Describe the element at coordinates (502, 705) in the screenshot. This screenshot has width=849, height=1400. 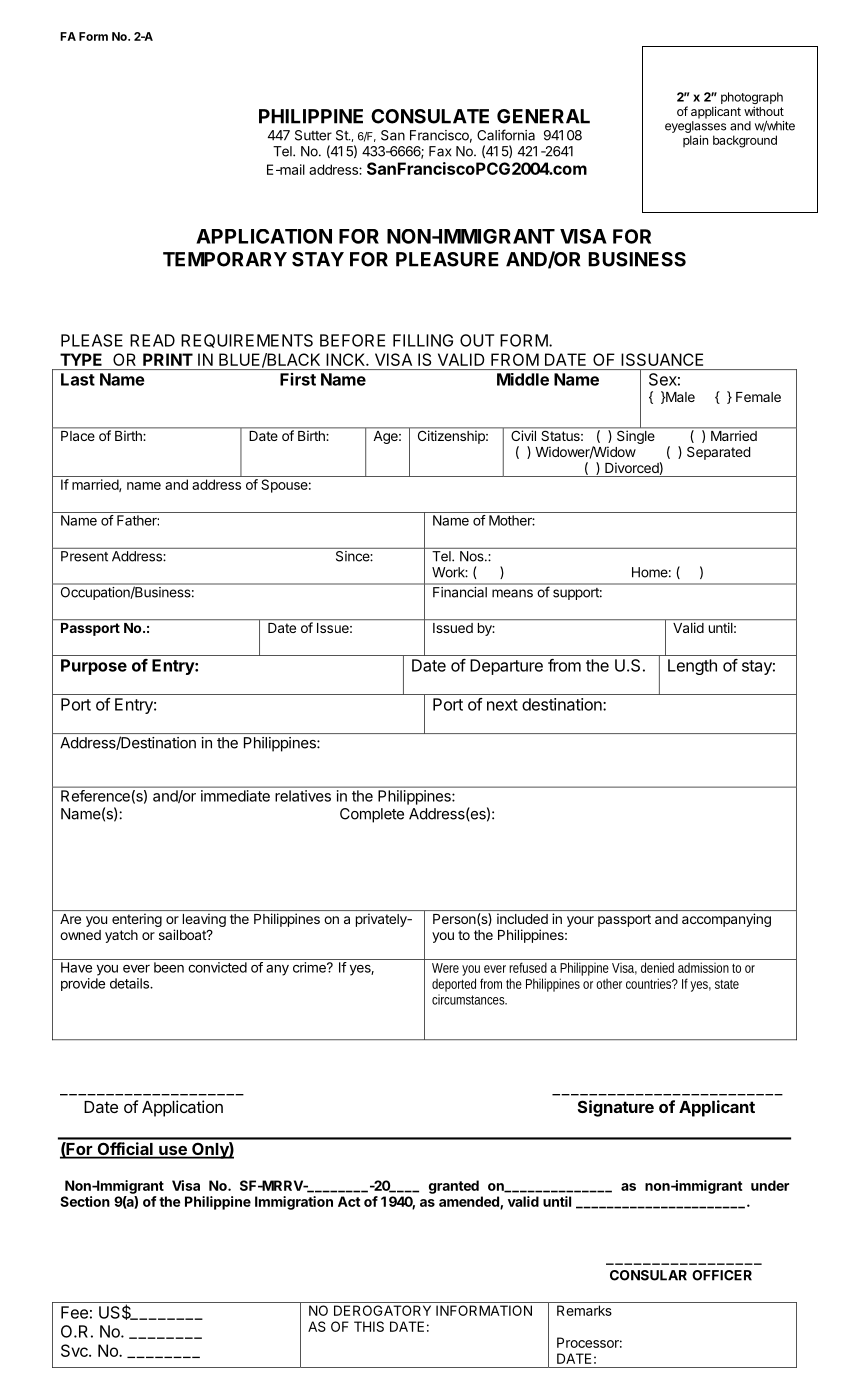
I see `next` at that location.
